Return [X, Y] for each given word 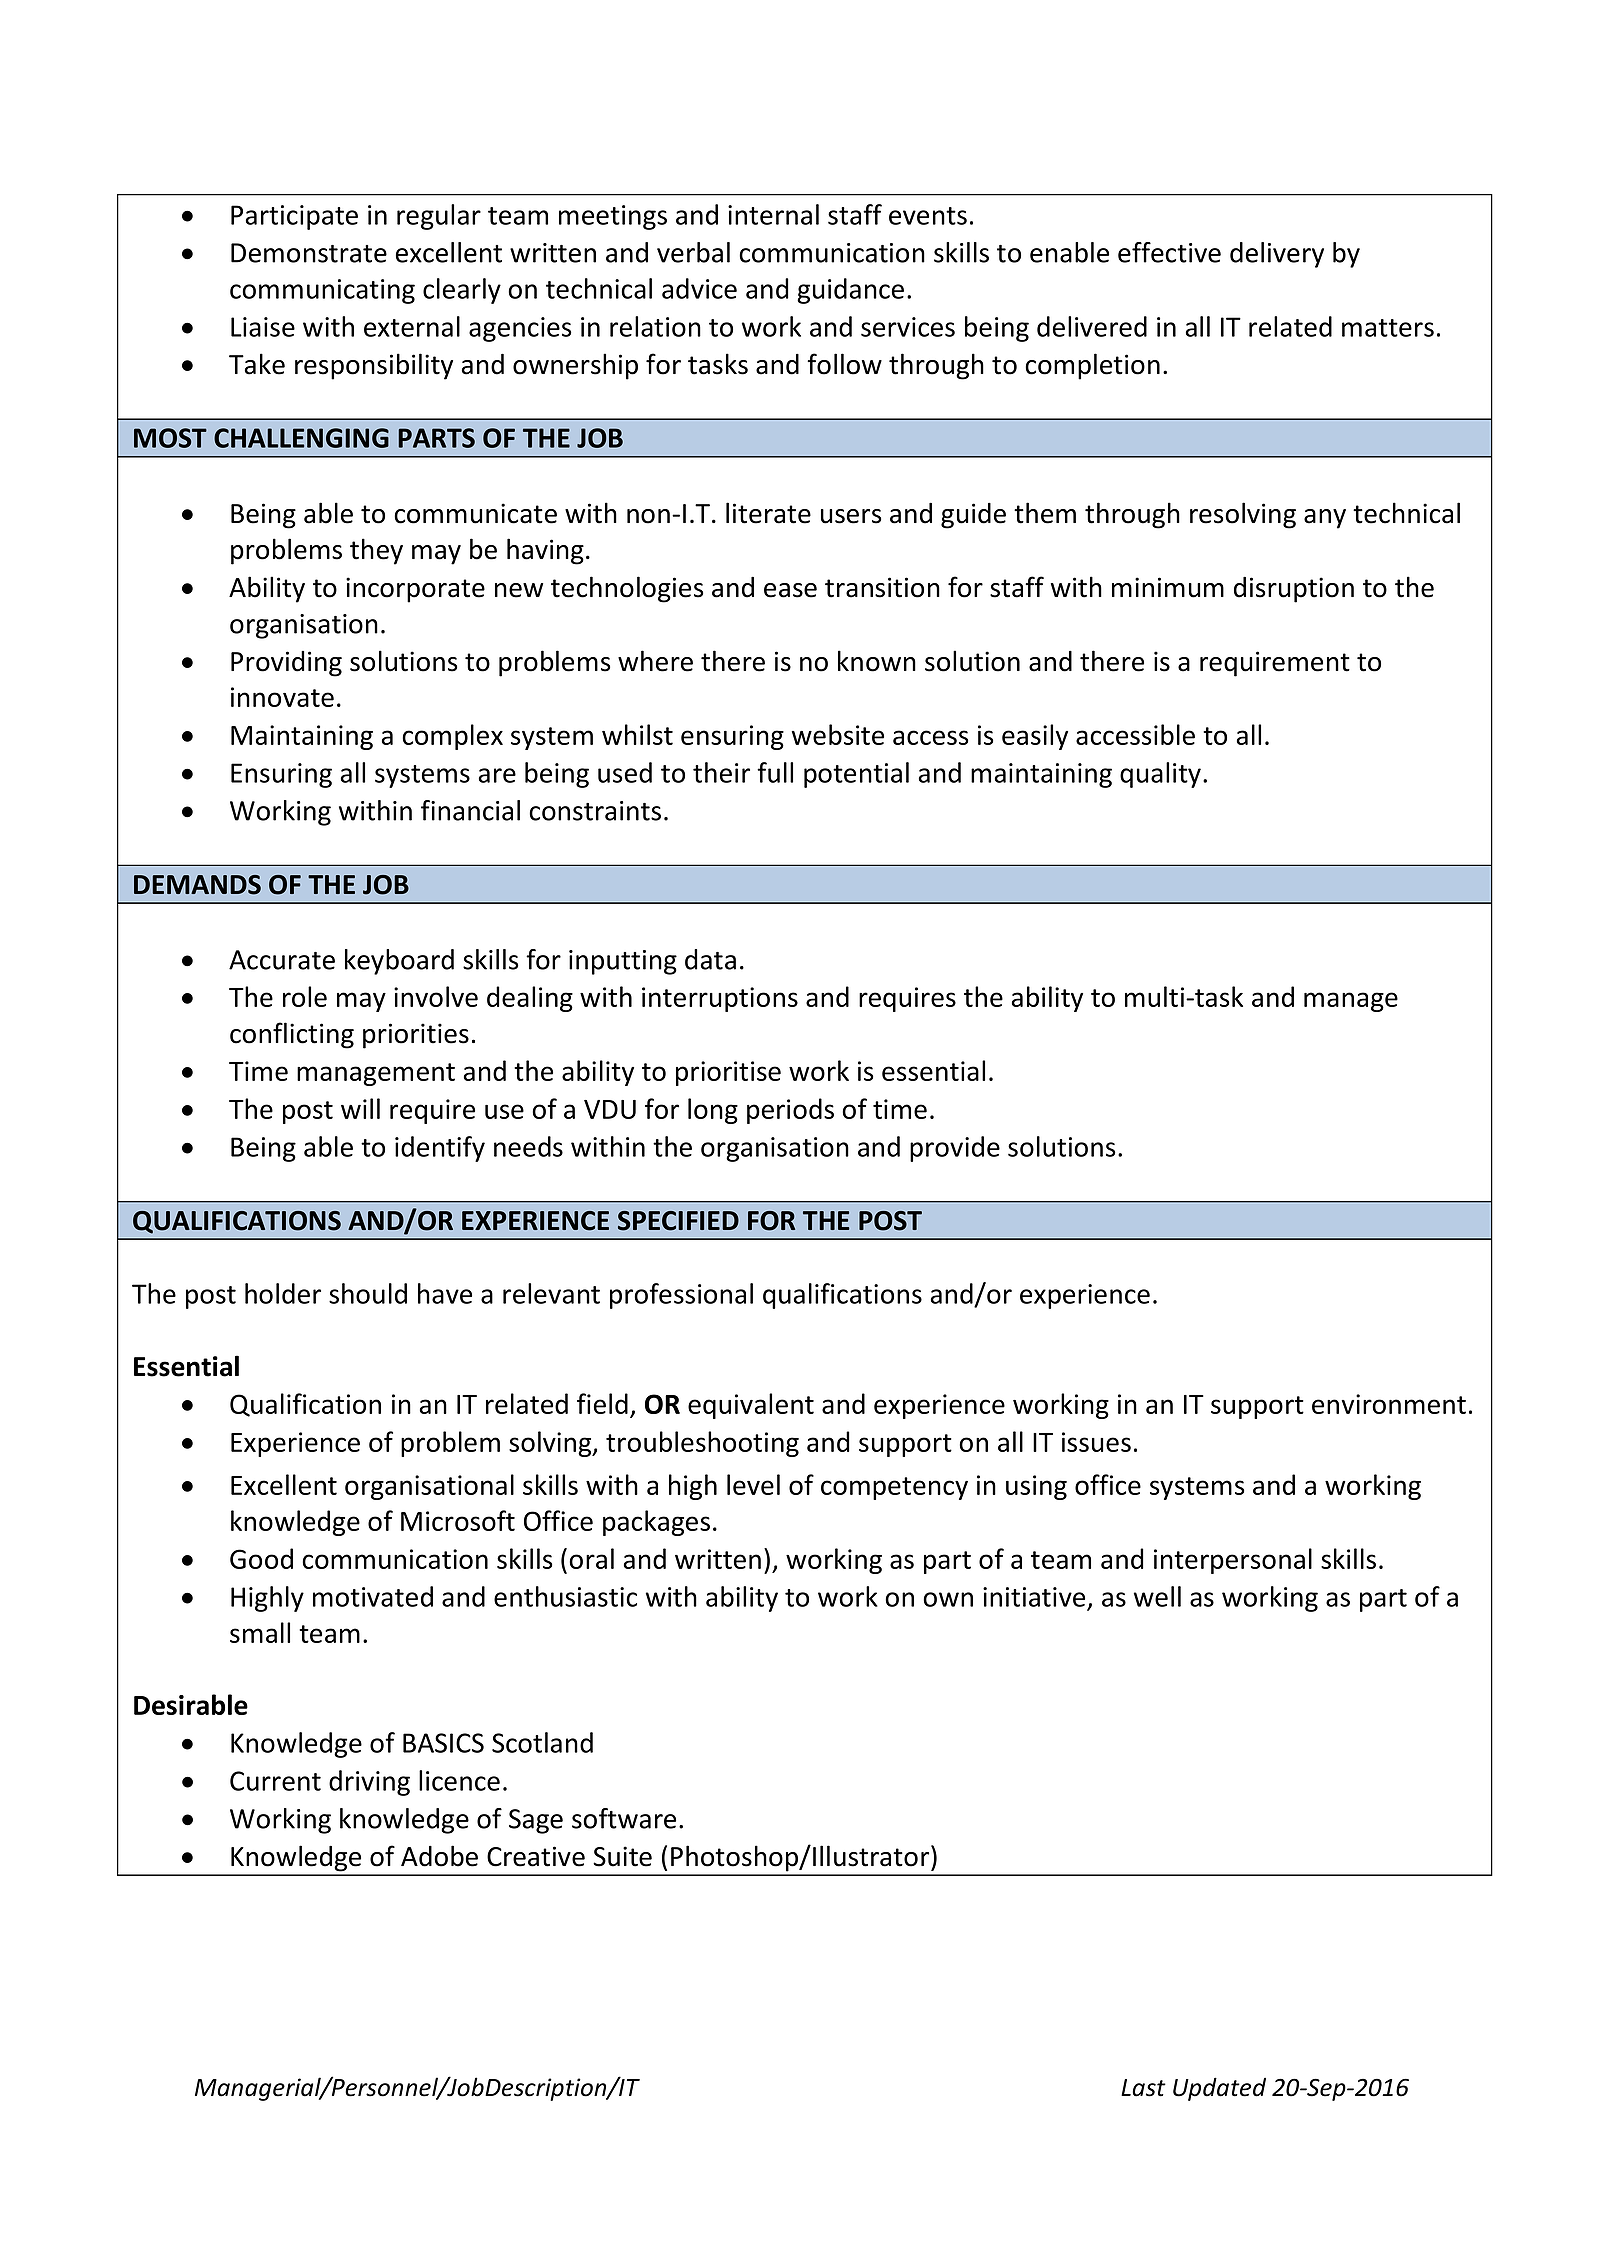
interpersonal [1233, 1561]
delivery [1277, 255]
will [360, 1108]
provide [955, 1149]
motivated [373, 1596]
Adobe [439, 1856]
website [838, 734]
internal [773, 214]
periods [790, 1111]
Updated [1219, 2089]
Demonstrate [309, 253]
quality [1160, 775]
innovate [282, 697]
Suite [622, 1856]
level [753, 1484]
